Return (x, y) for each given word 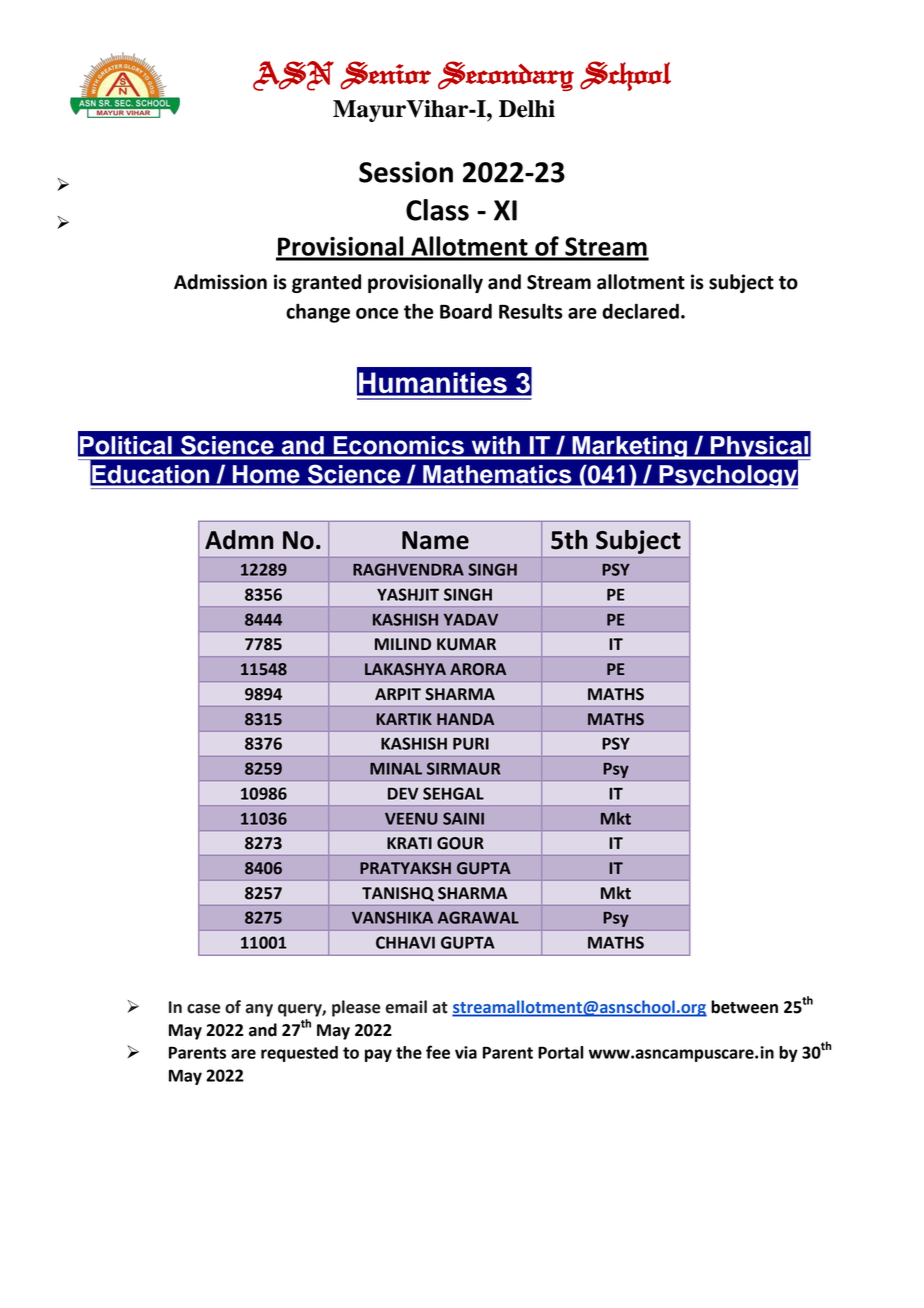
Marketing (629, 448)
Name (435, 540)
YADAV (471, 620)
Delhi (527, 109)
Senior (385, 75)
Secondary (506, 76)
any (259, 1010)
